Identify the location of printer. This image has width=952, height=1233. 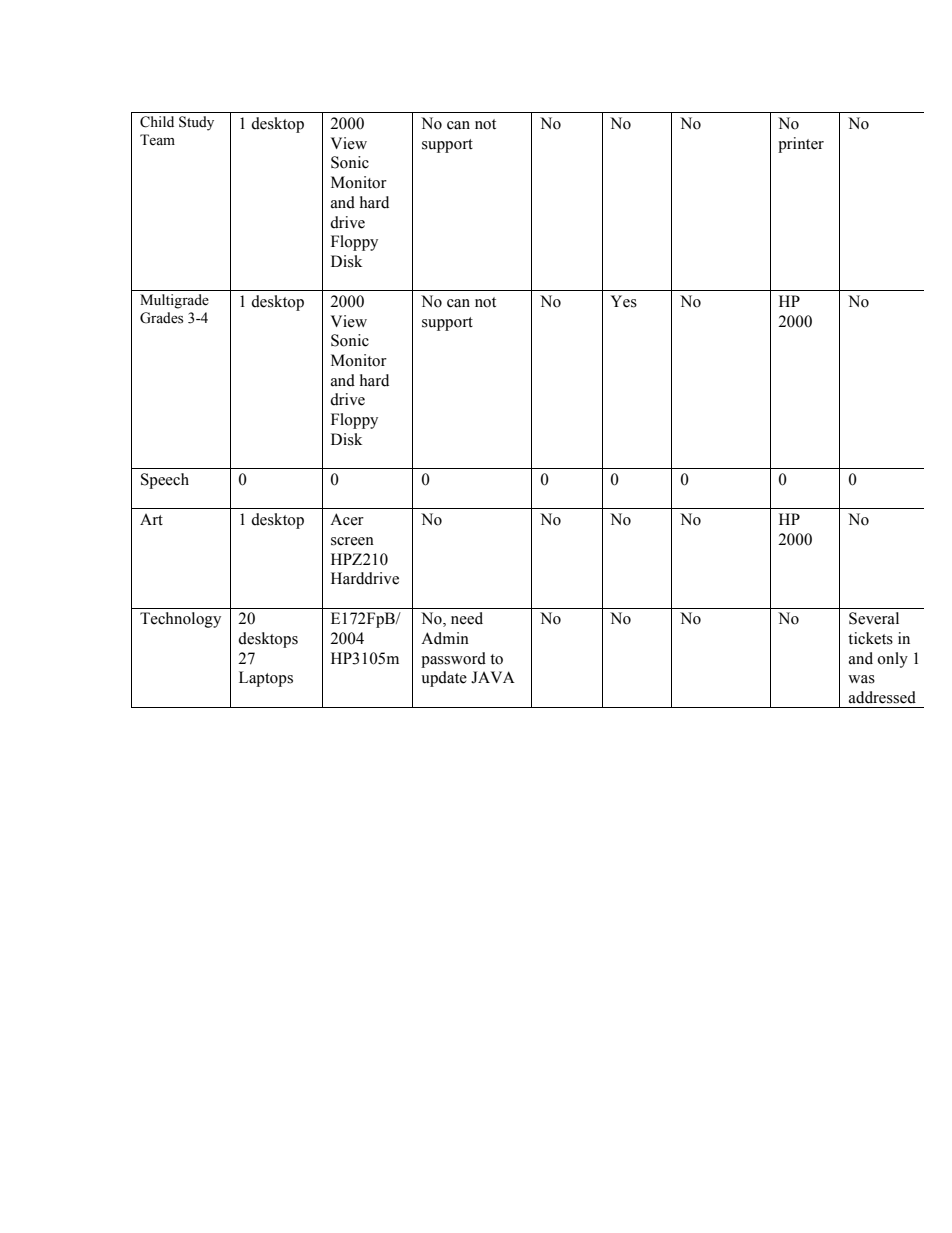
(801, 145).
